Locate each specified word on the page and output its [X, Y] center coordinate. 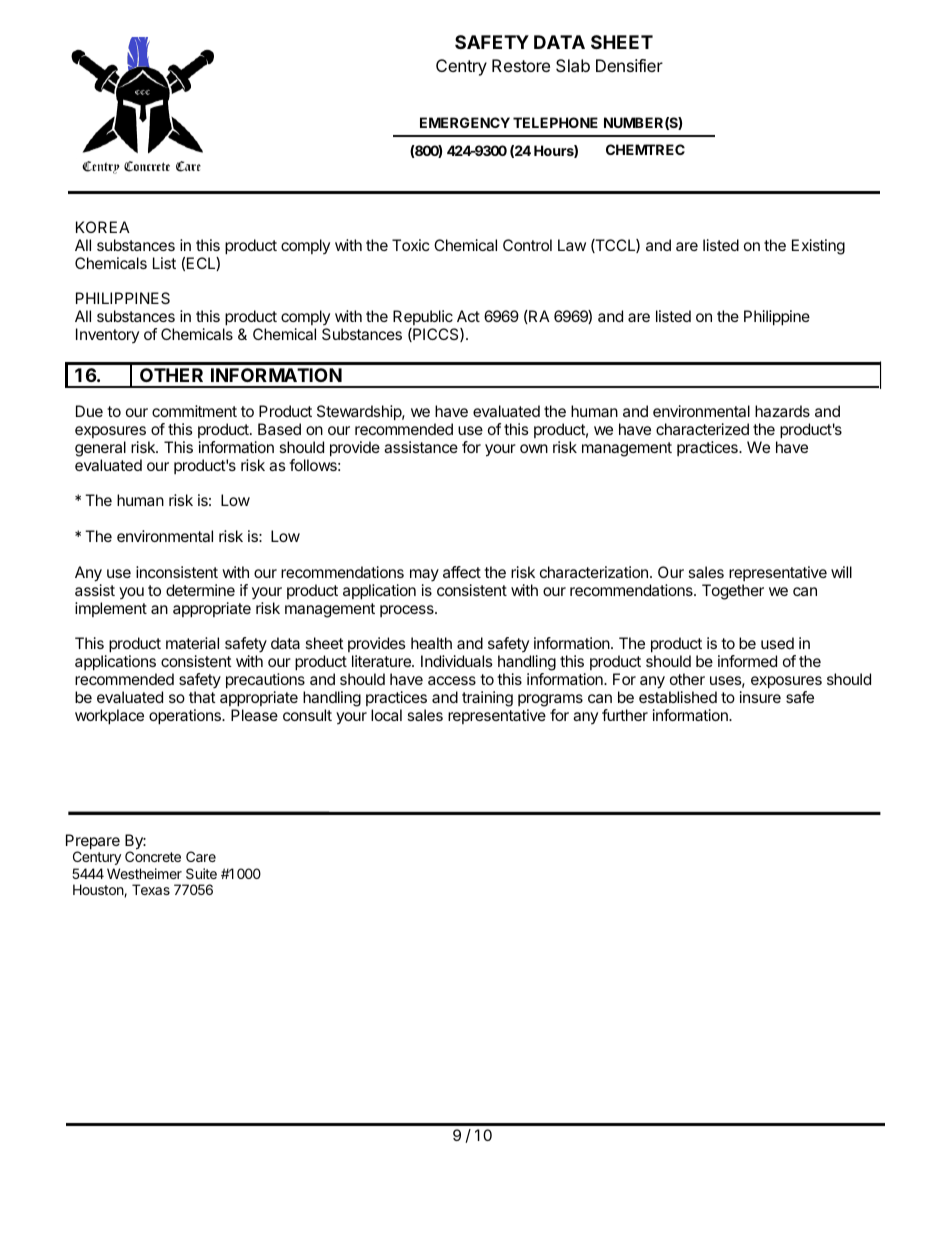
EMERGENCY [465, 122]
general [100, 449]
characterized [702, 429]
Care [201, 856]
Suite [201, 873]
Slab [573, 65]
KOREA [103, 227]
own [534, 448]
